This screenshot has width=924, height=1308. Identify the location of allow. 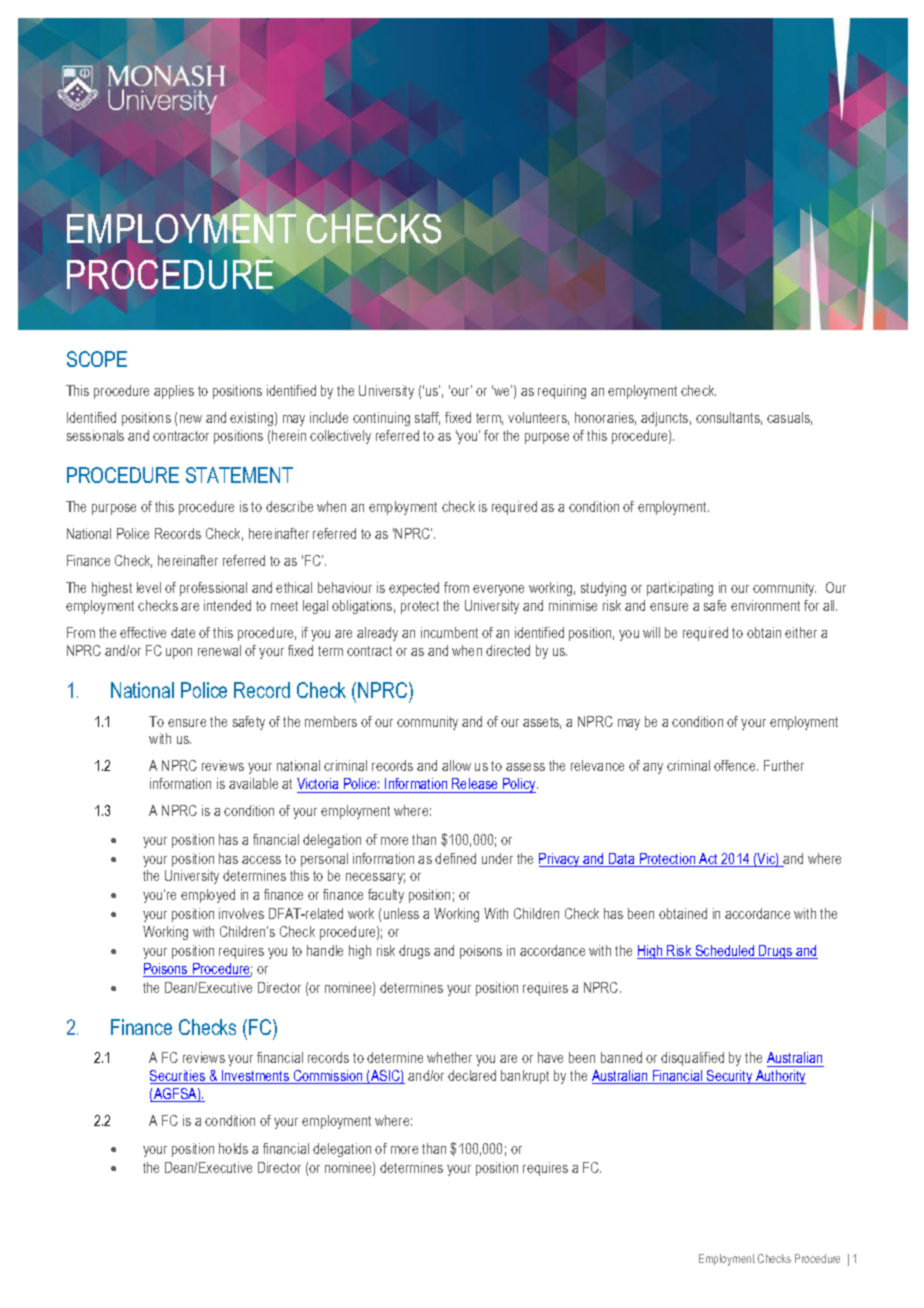
(456, 765).
